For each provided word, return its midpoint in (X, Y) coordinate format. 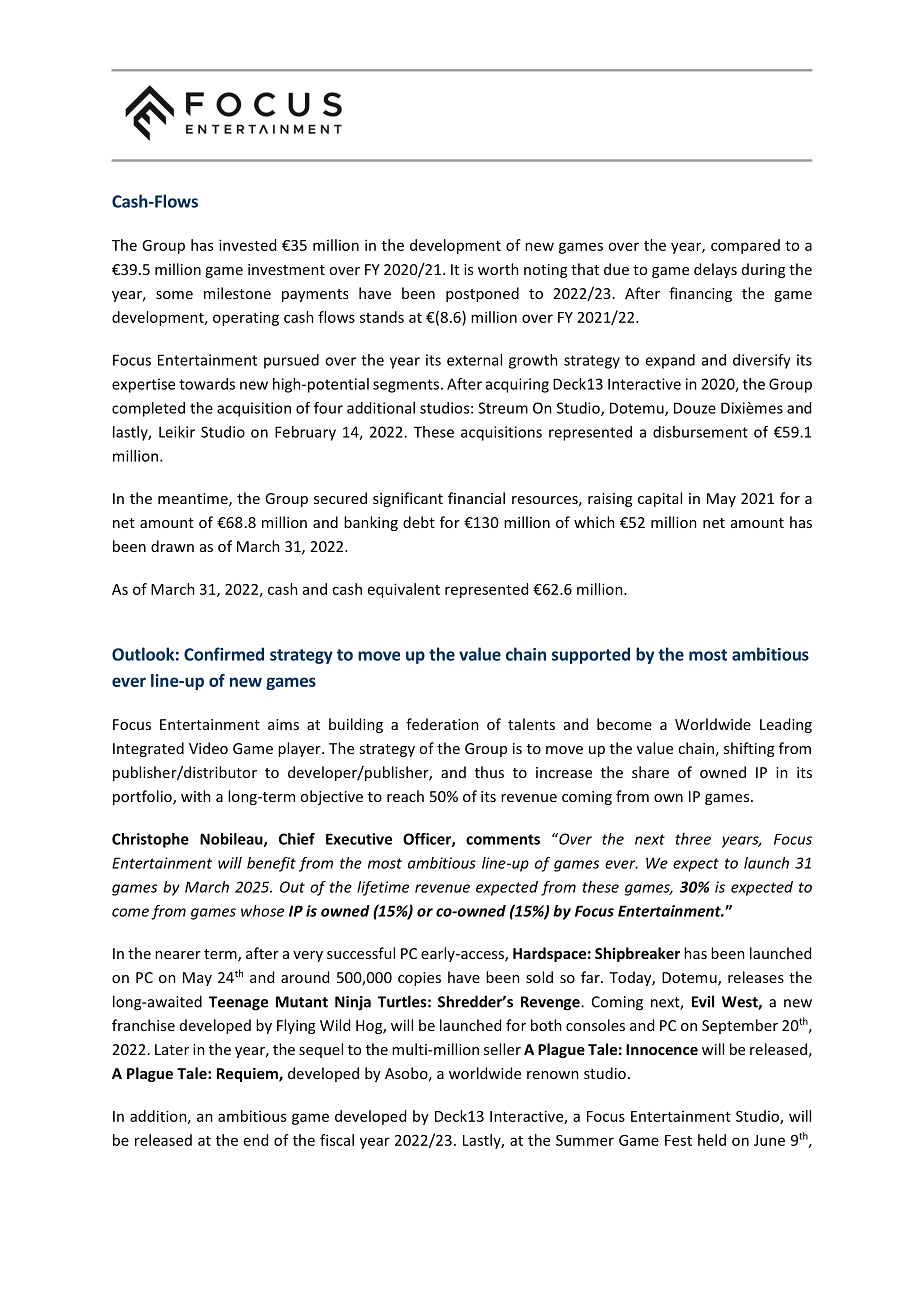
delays (715, 270)
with (196, 796)
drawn (172, 546)
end (256, 1140)
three (693, 839)
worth (498, 269)
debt (419, 522)
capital (660, 499)
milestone (237, 293)
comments (503, 839)
